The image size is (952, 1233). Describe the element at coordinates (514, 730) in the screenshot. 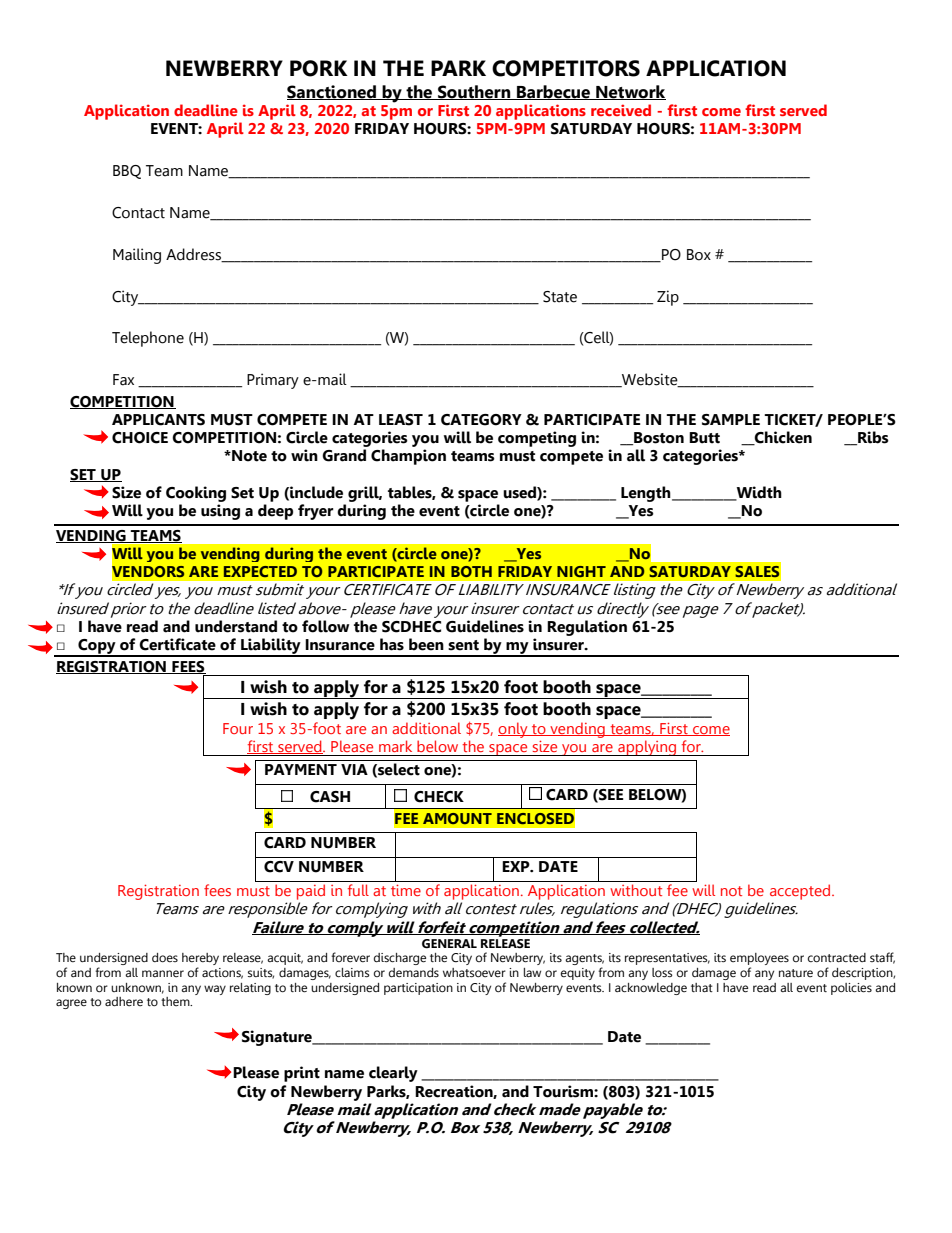

I see `only` at that location.
